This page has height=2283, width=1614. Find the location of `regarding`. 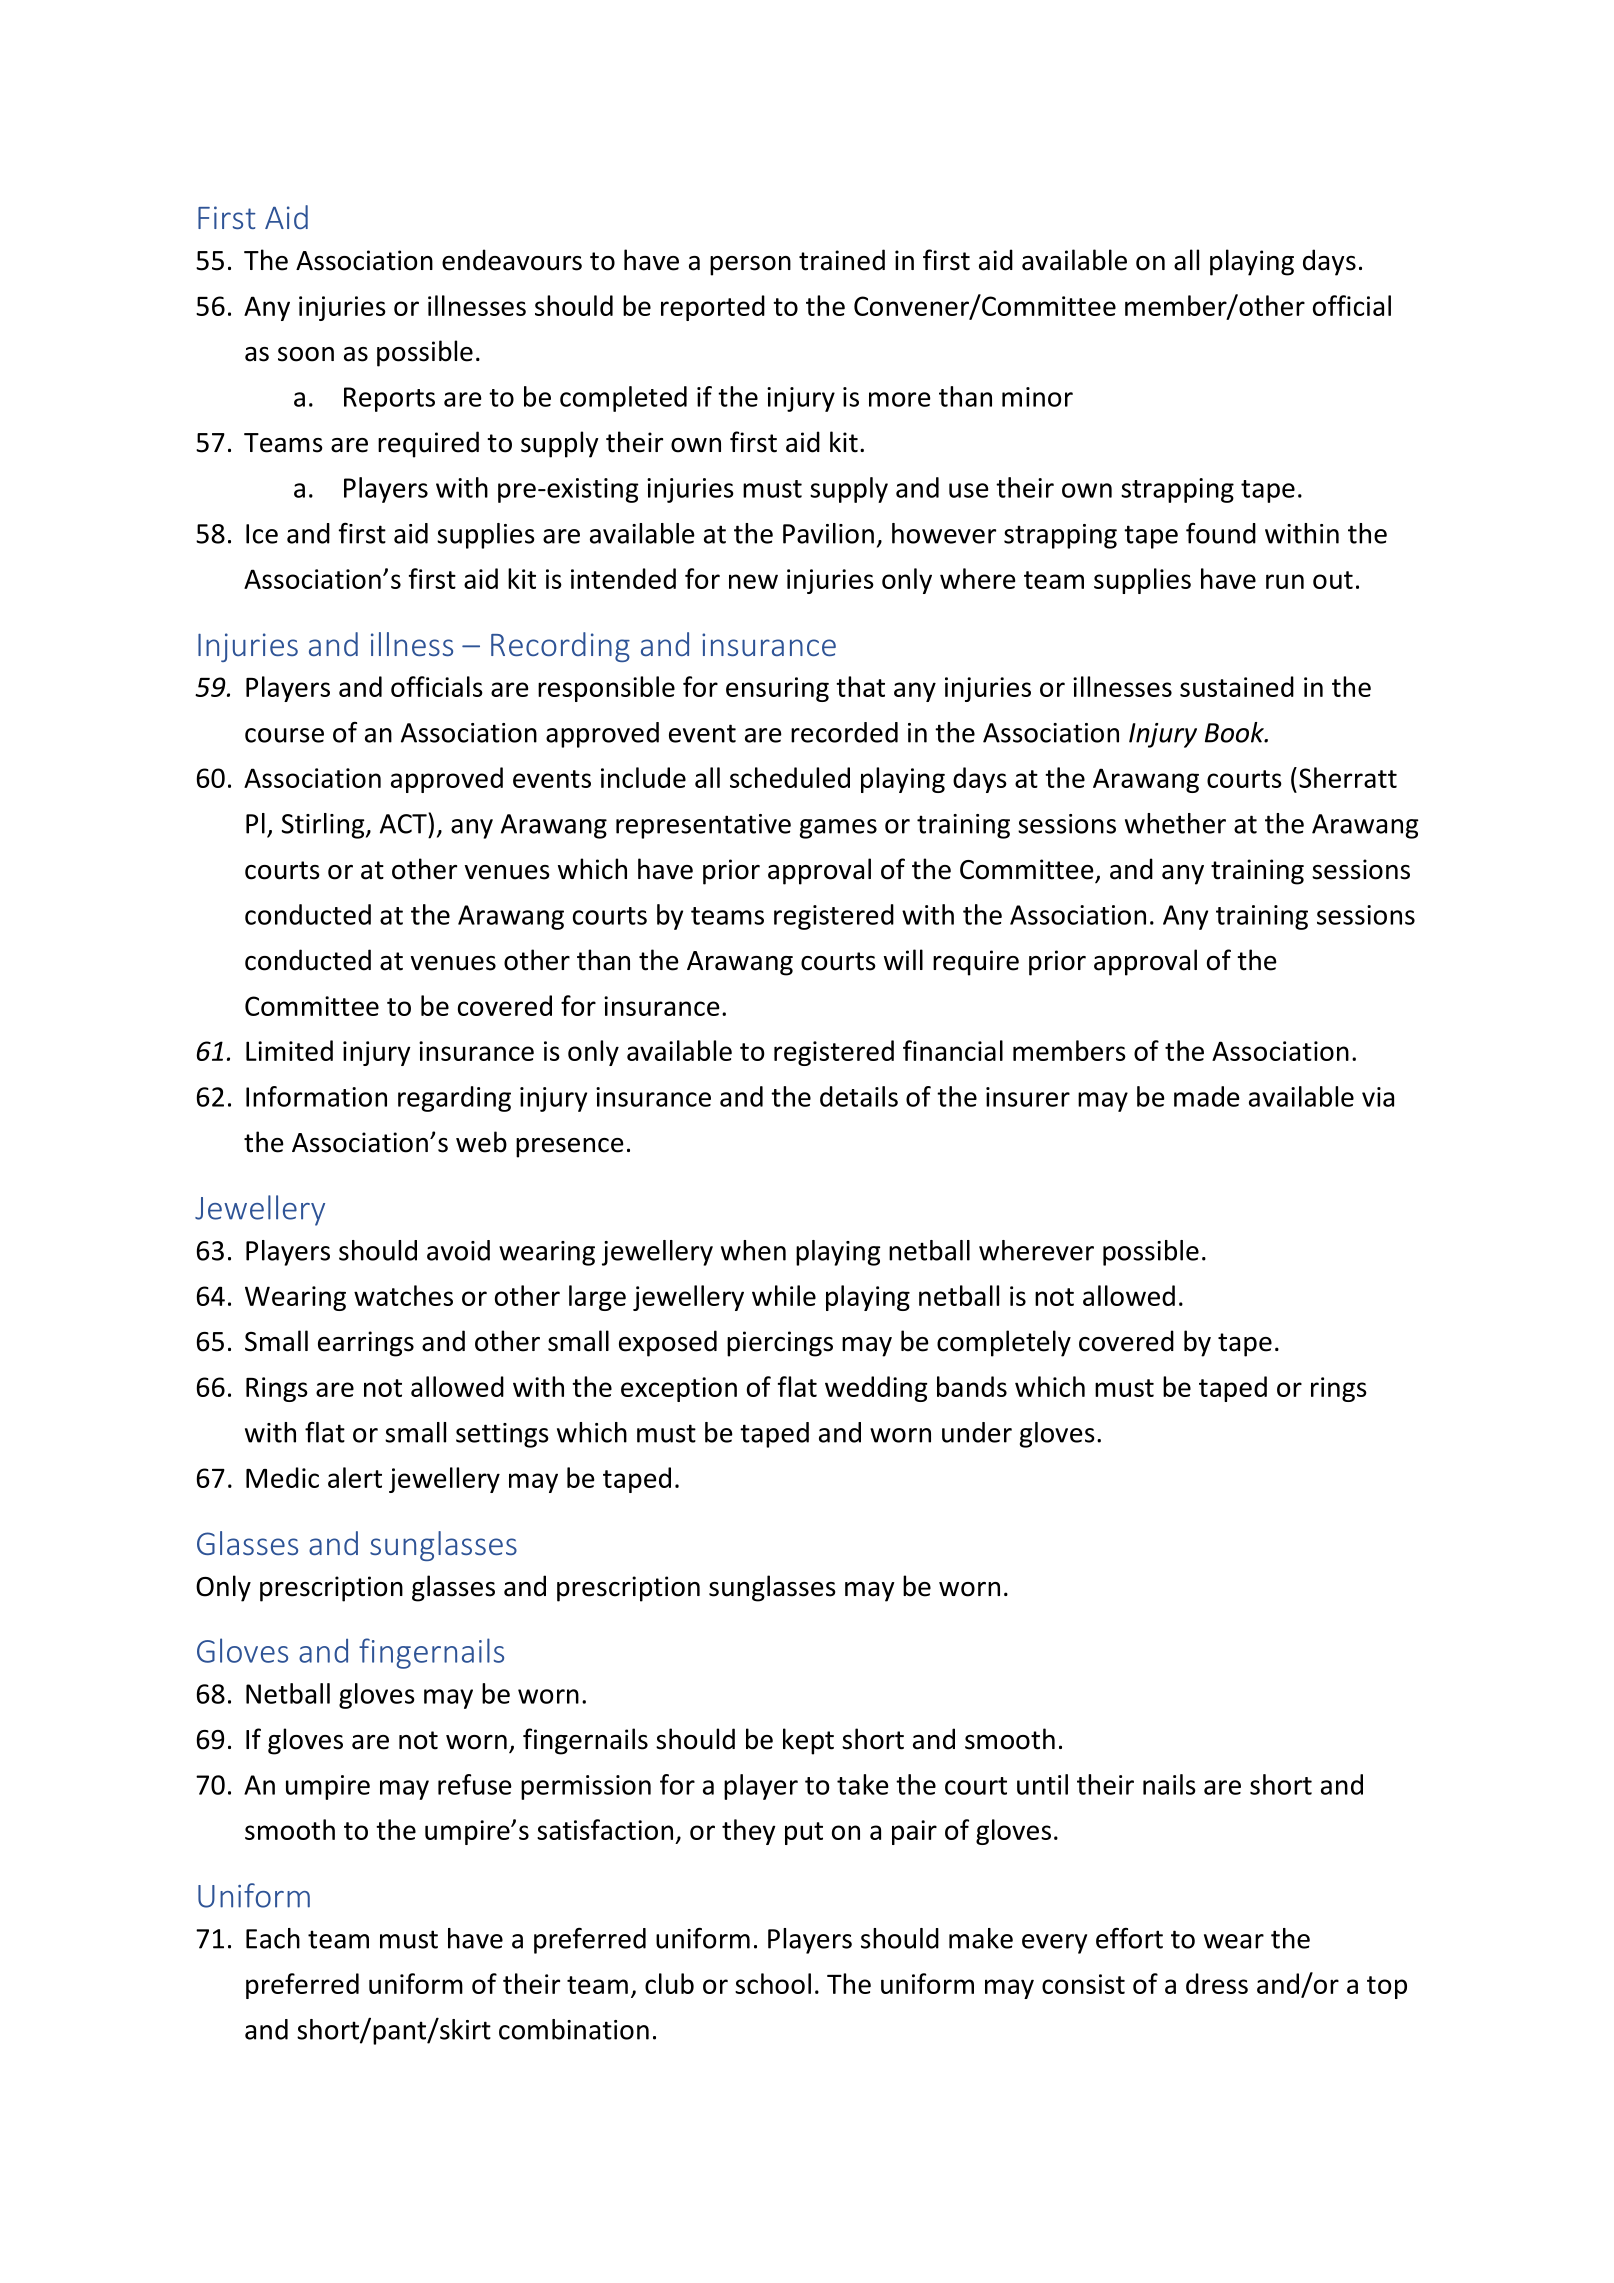

regarding is located at coordinates (454, 1099).
